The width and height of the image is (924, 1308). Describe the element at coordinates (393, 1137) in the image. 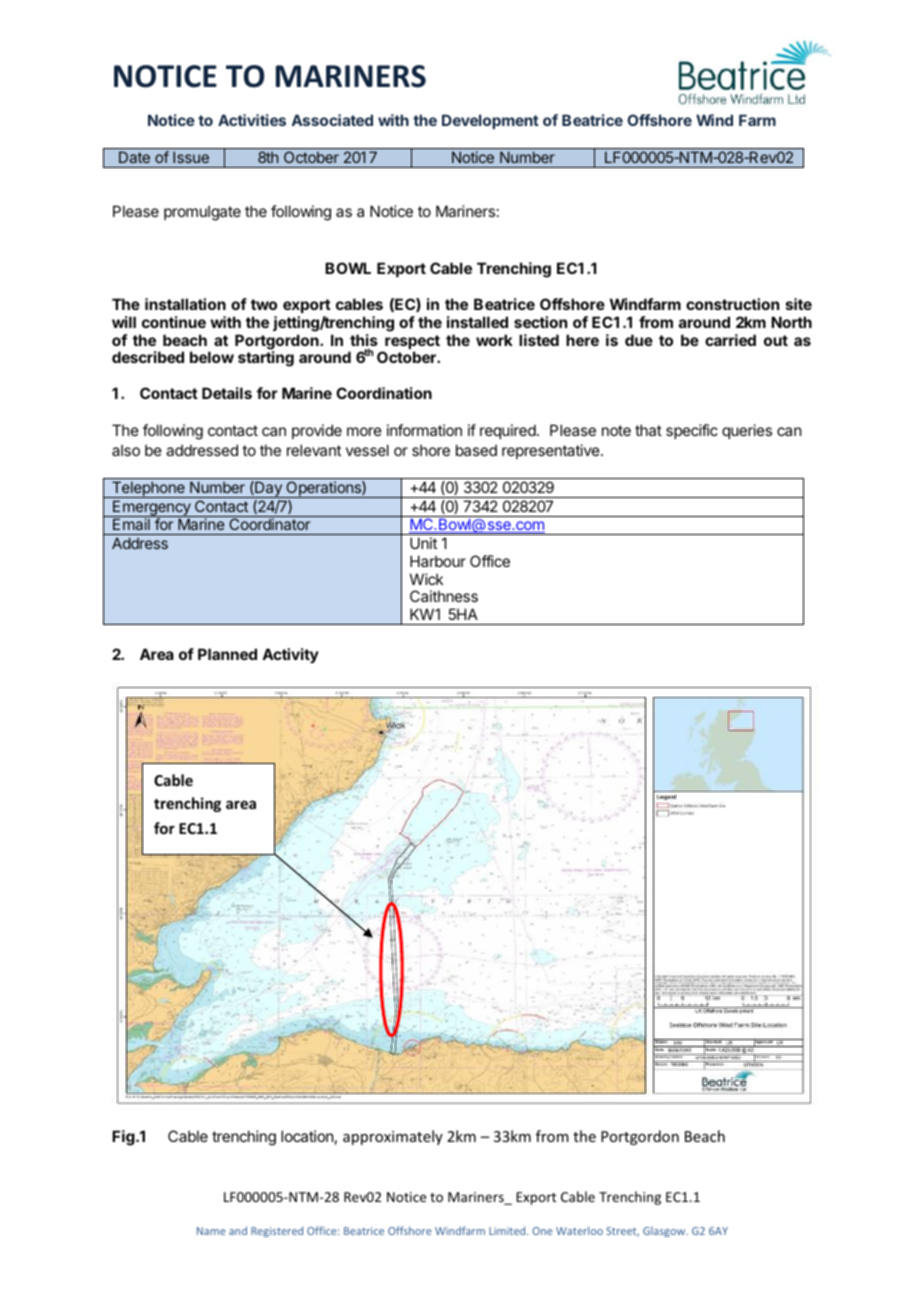

I see `approximately` at that location.
